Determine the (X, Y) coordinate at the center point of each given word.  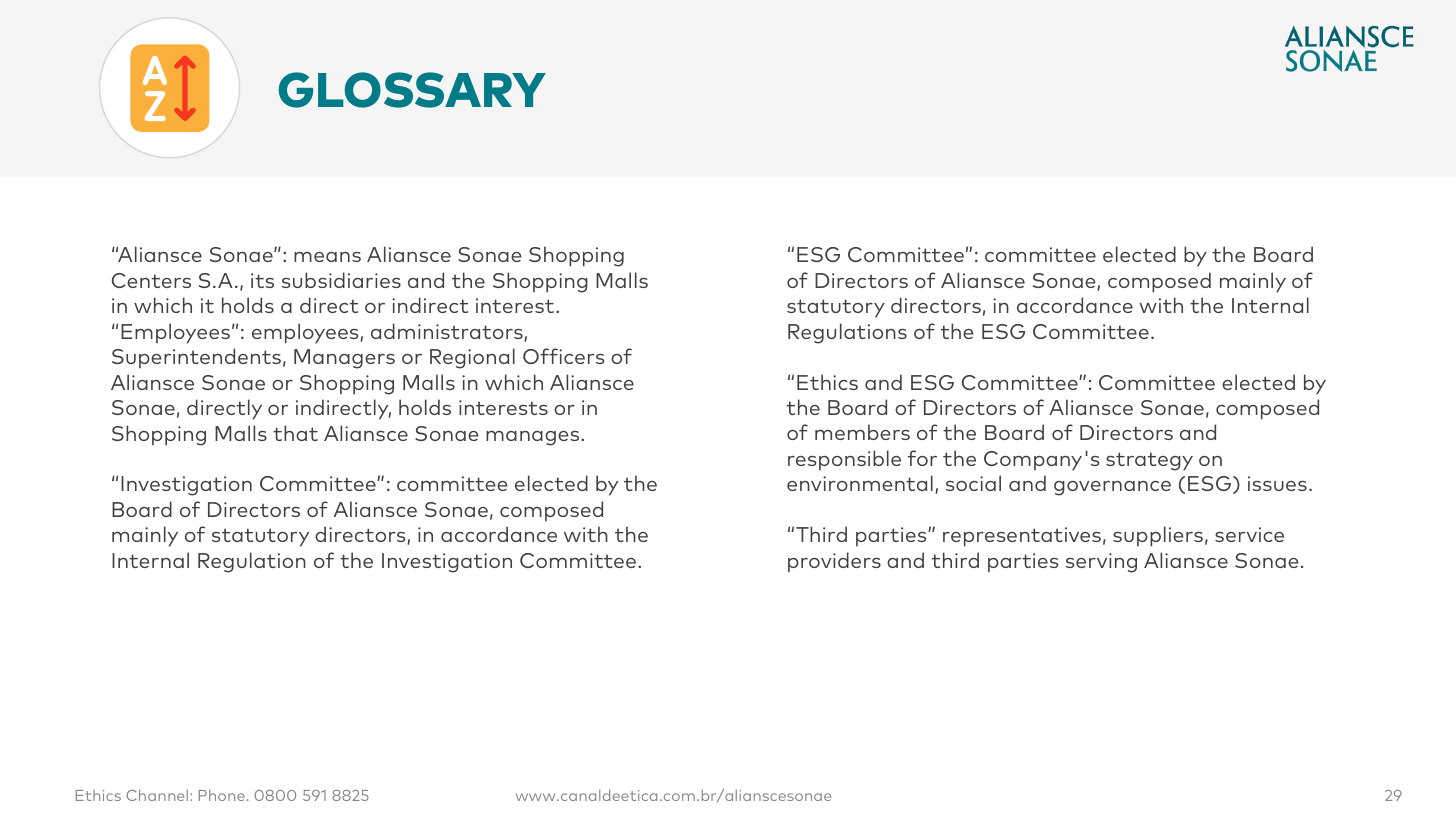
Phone (222, 795)
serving (1101, 563)
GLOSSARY (412, 90)
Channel (157, 795)
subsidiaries (341, 280)
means (327, 257)
